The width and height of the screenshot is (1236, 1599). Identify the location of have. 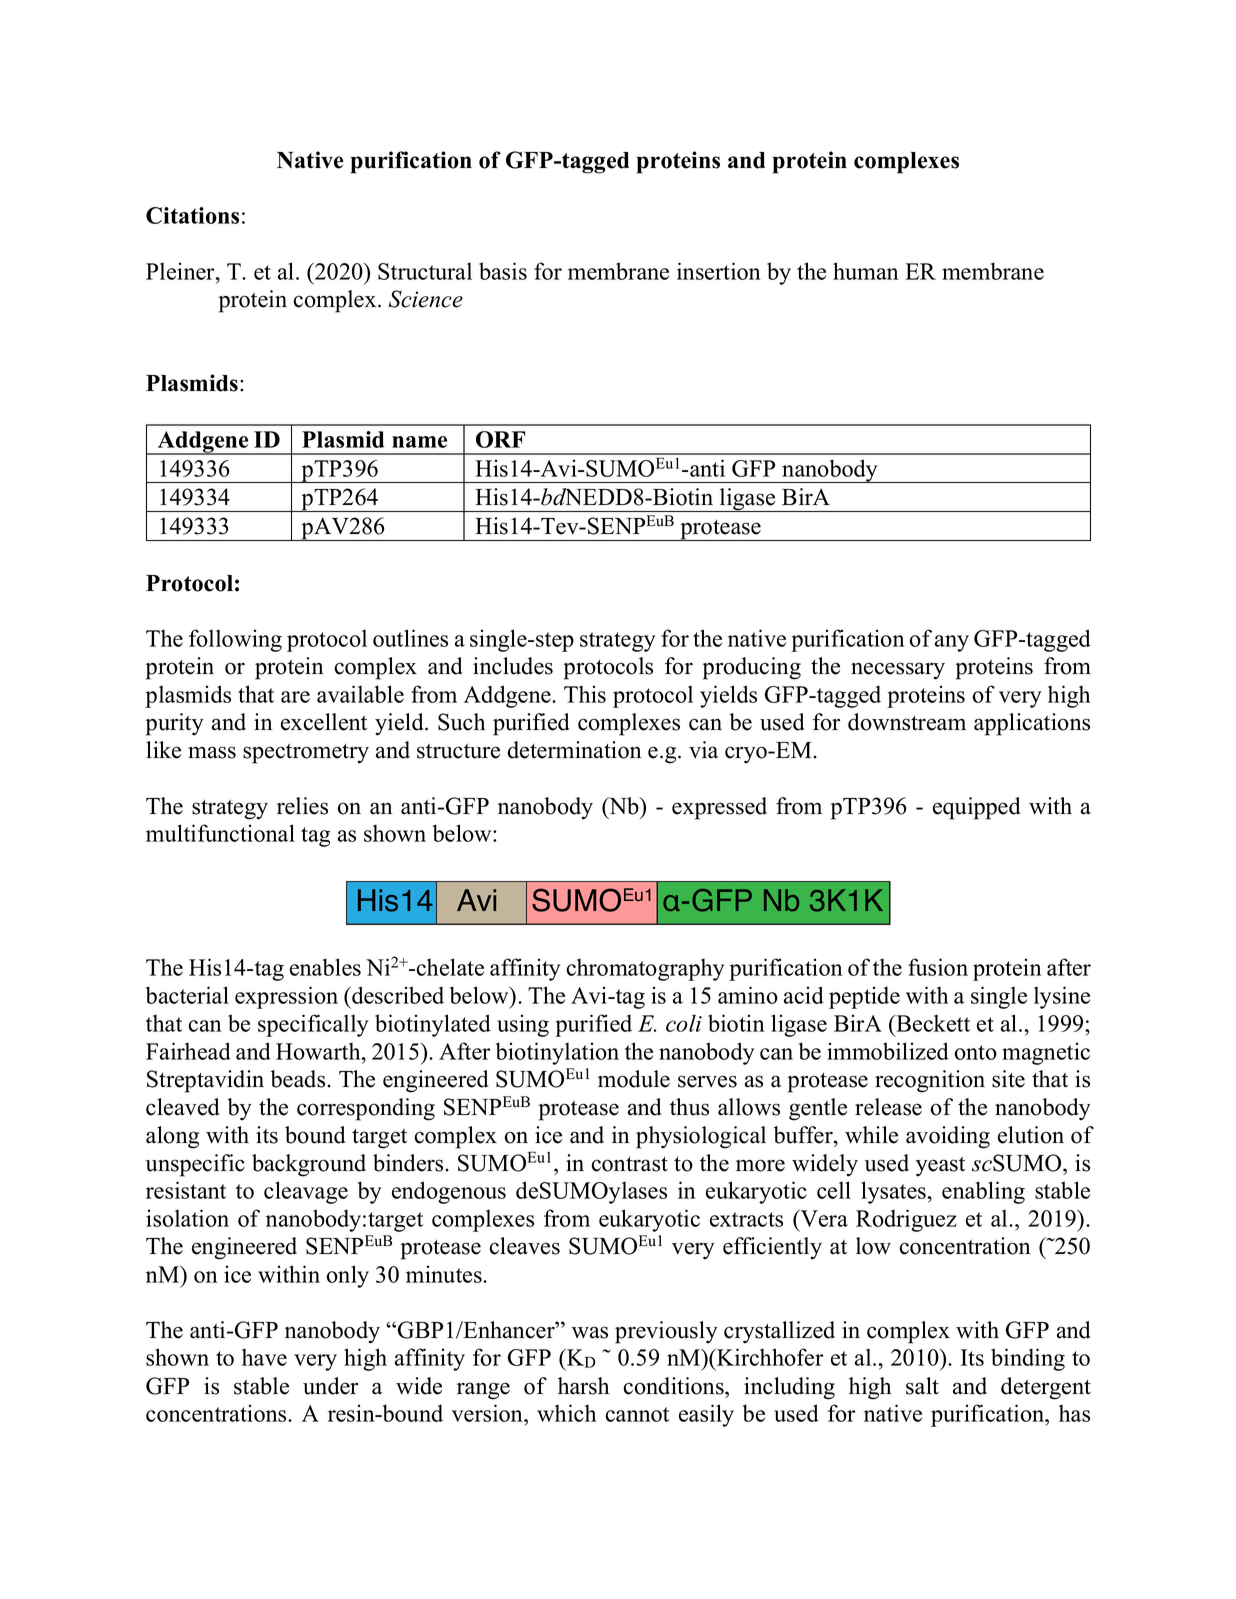
(264, 1357).
